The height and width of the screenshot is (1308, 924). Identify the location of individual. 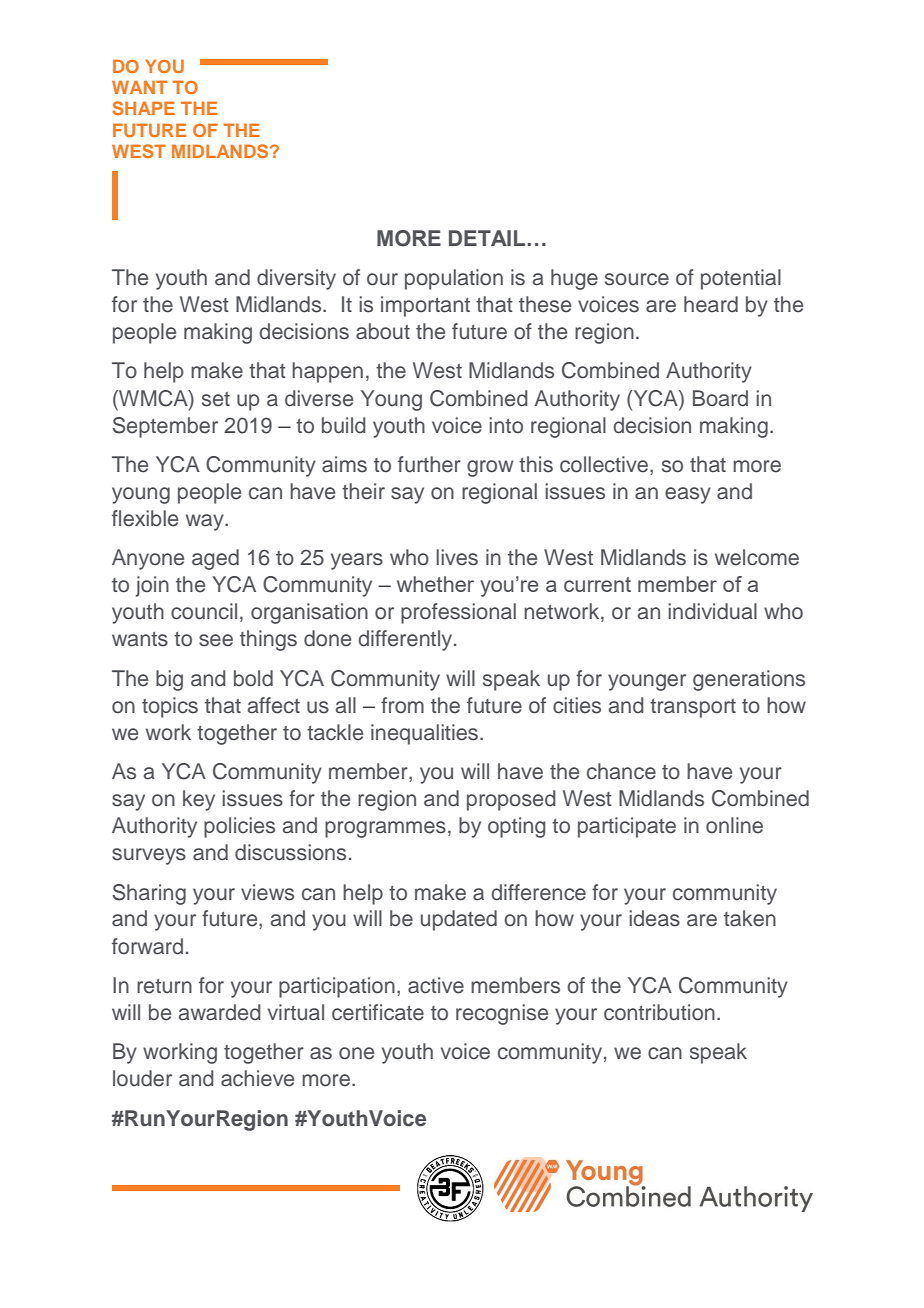
(712, 611).
